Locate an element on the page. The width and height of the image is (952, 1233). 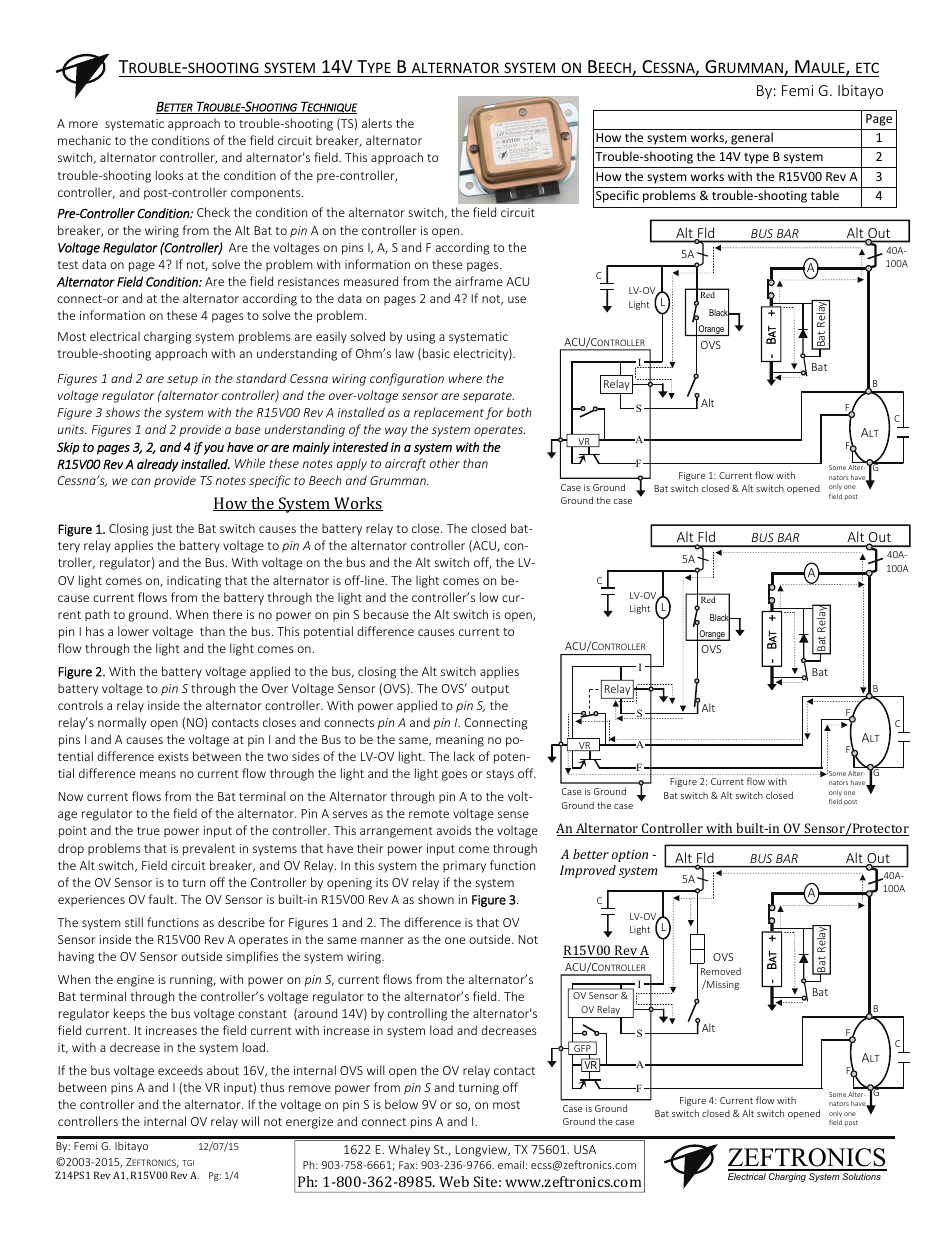
lower is located at coordinates (133, 631).
